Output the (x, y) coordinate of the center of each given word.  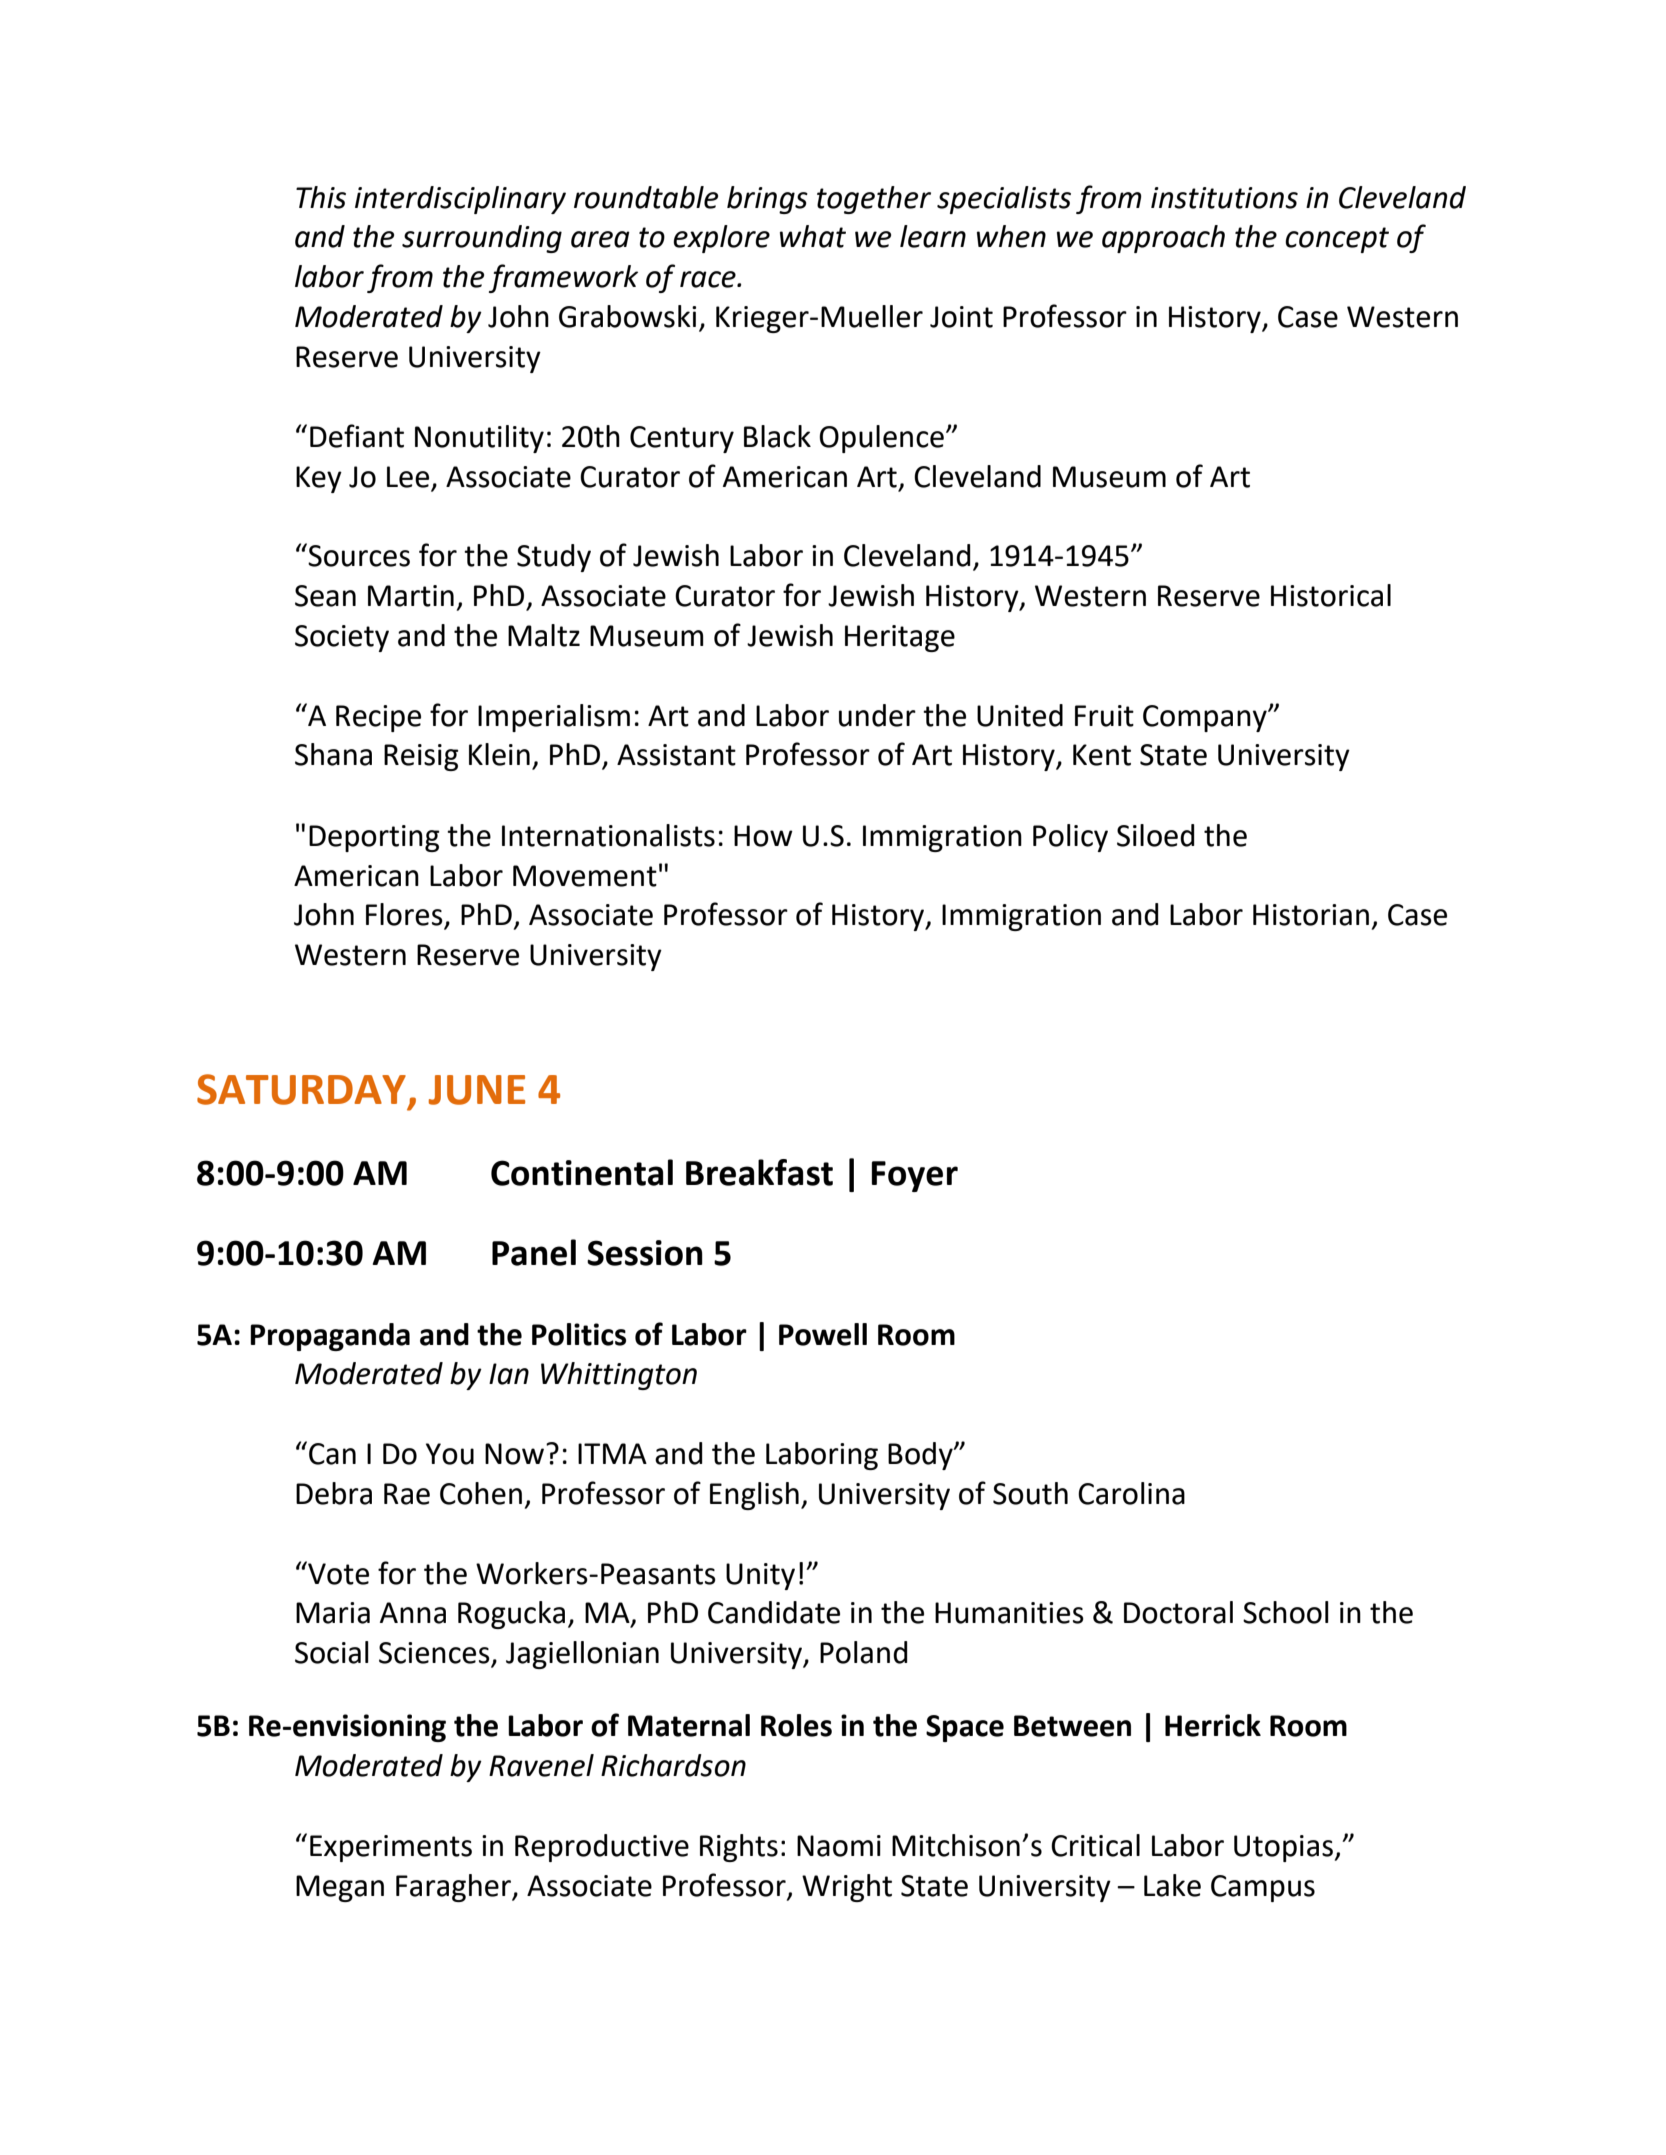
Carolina (1131, 1493)
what (813, 236)
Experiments (391, 1848)
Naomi (839, 1846)
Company (1206, 718)
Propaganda (330, 1337)
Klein (499, 754)
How (763, 836)
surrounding (482, 239)
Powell (823, 1334)
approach (1163, 239)
